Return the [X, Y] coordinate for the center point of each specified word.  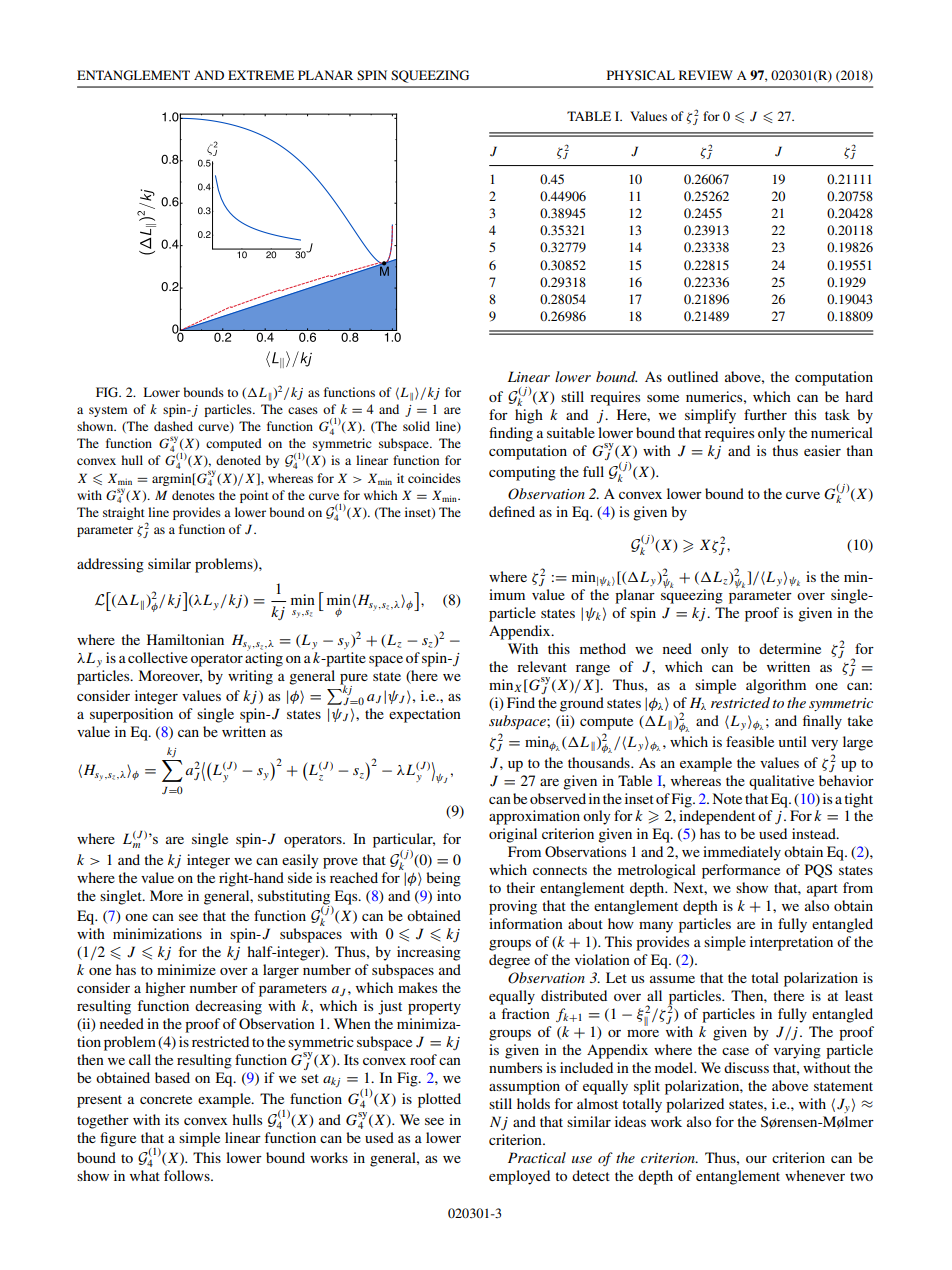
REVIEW [706, 75]
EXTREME [261, 75]
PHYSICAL [641, 75]
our [756, 1159]
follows [188, 1175]
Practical [537, 1157]
